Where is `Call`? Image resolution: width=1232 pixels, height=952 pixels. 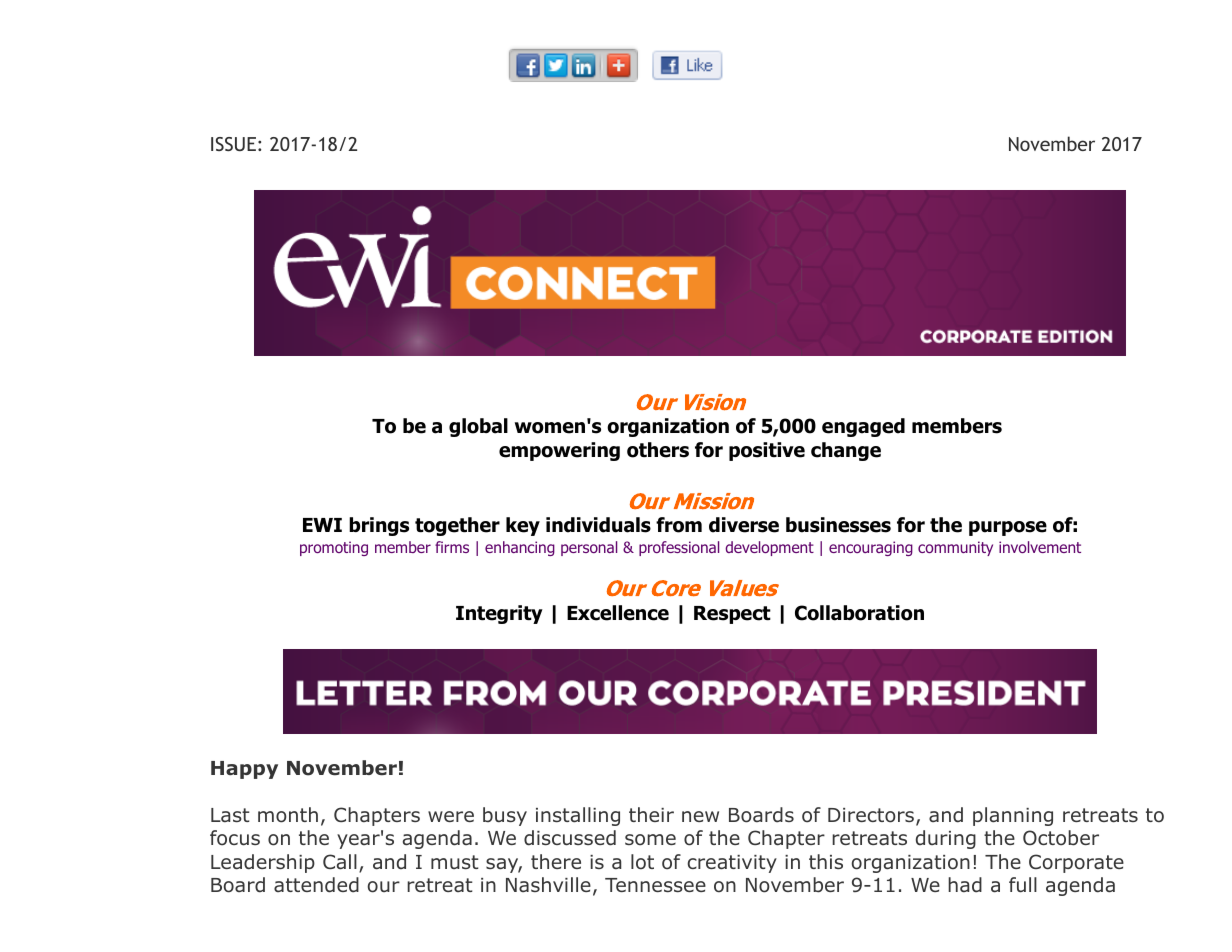 Call is located at coordinates (340, 862).
